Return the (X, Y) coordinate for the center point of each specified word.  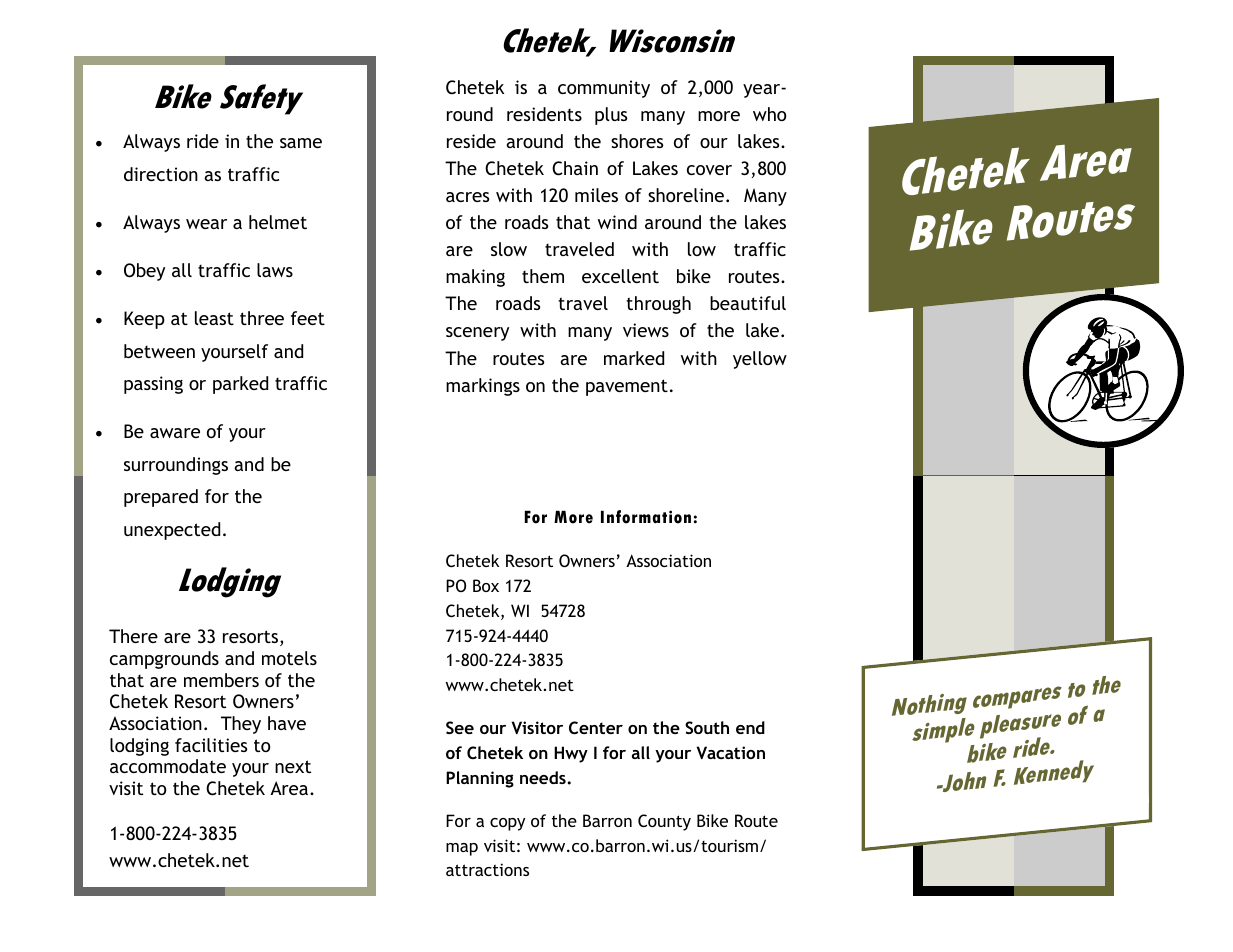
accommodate (168, 766)
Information (646, 517)
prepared (161, 498)
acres (467, 197)
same (301, 143)
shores (637, 141)
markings (483, 387)
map (462, 849)
